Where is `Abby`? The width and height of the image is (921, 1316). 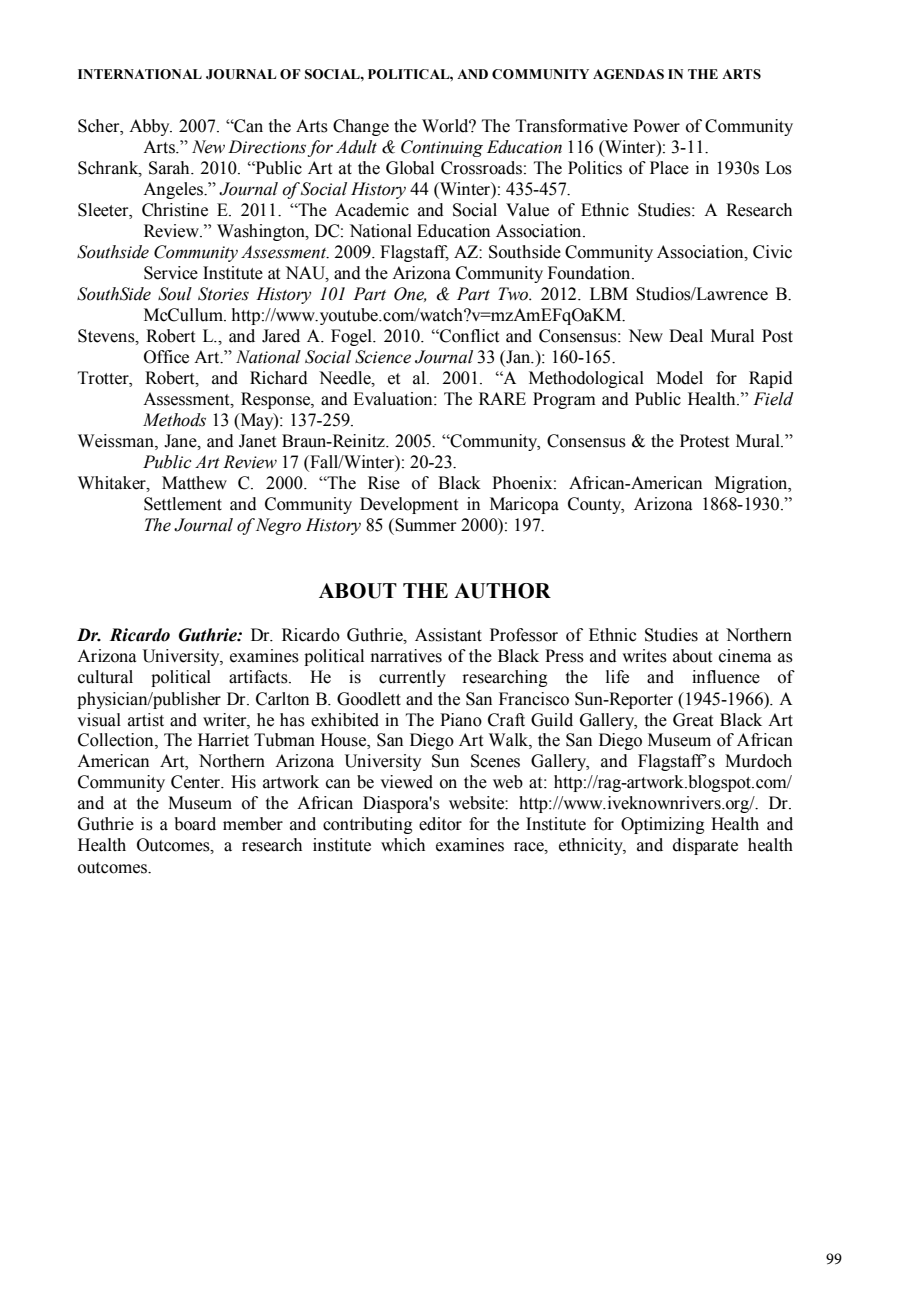 Abby is located at coordinates (150, 127).
